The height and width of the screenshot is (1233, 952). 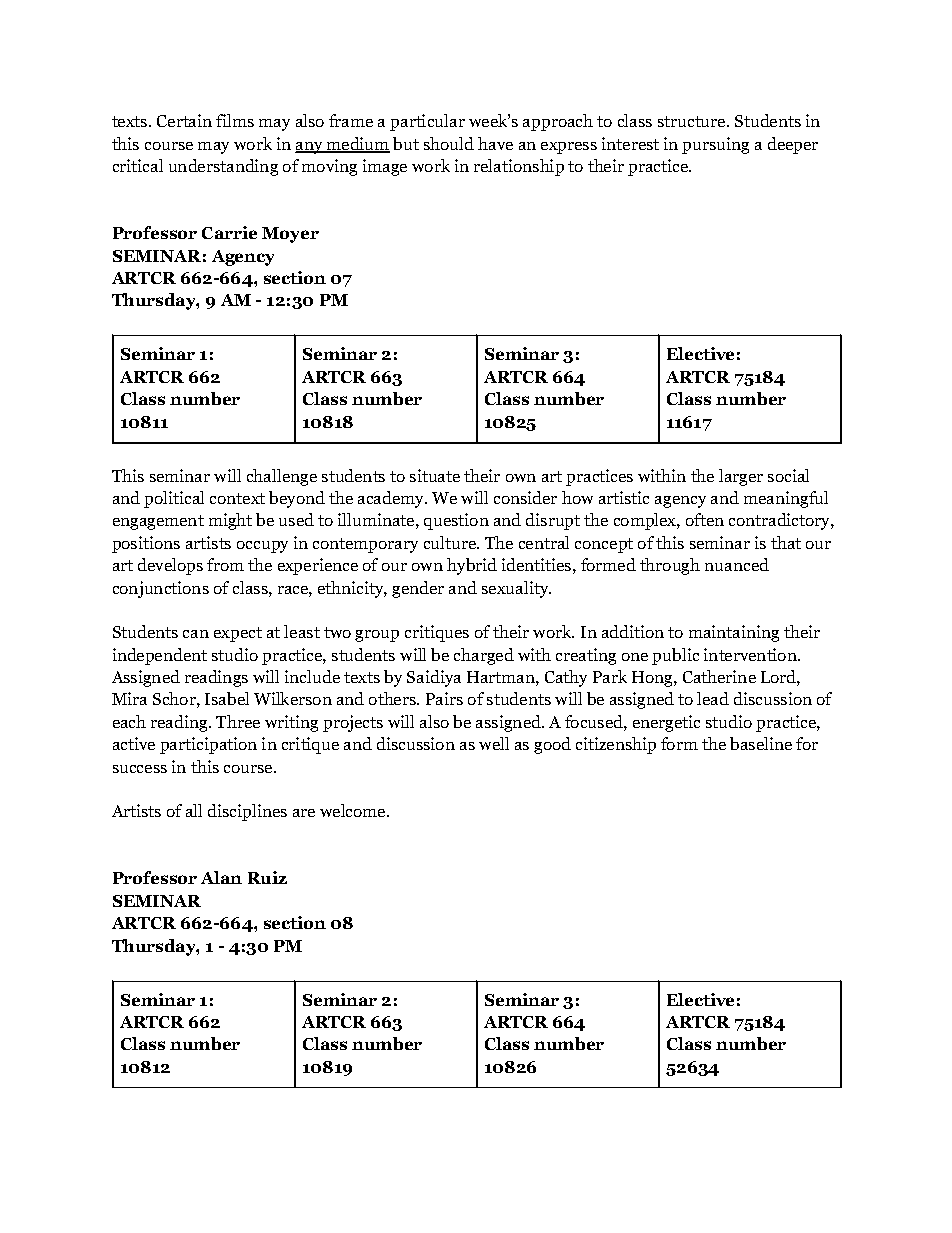 I want to click on can, so click(x=196, y=634).
